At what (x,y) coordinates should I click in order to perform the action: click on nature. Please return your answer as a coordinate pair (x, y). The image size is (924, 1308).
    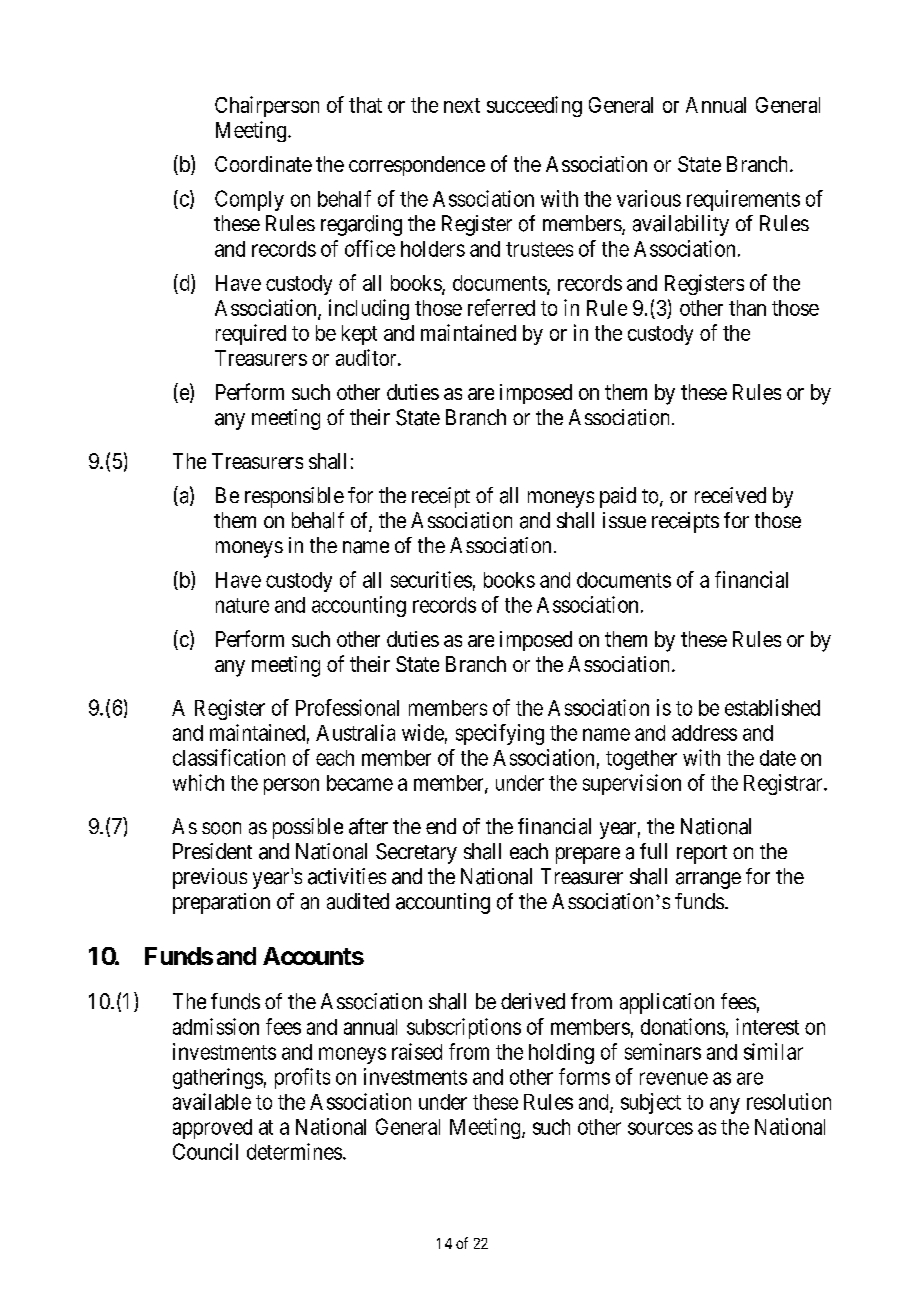
    Looking at the image, I should click on (242, 605).
